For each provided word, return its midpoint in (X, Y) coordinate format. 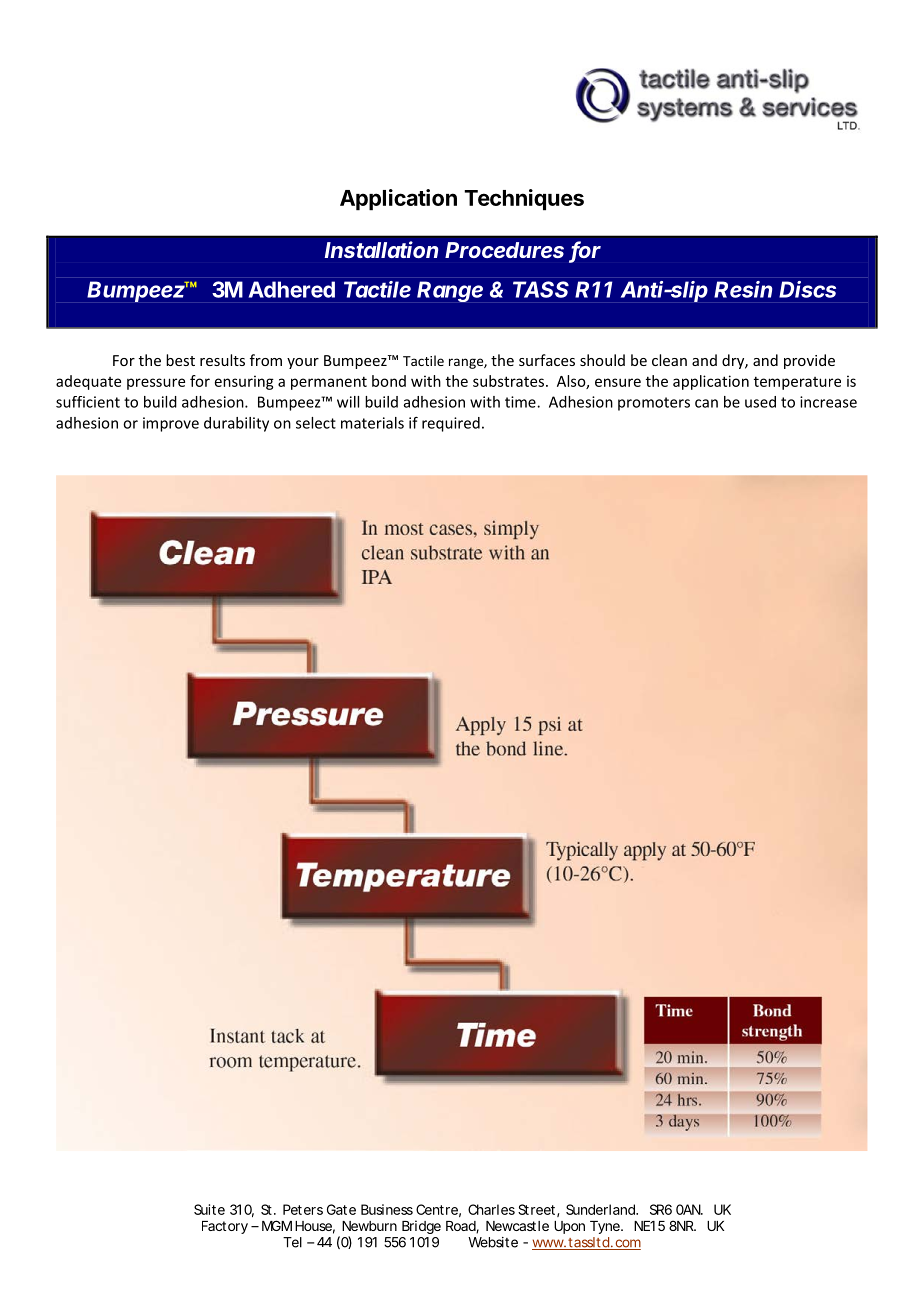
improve (171, 424)
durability (236, 424)
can (706, 403)
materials (372, 423)
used (760, 402)
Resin (743, 289)
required (451, 424)
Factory (225, 1227)
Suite (209, 1209)
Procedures (504, 250)
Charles (491, 1209)
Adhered (292, 289)
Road (461, 1227)
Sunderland (601, 1209)
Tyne (606, 1227)
